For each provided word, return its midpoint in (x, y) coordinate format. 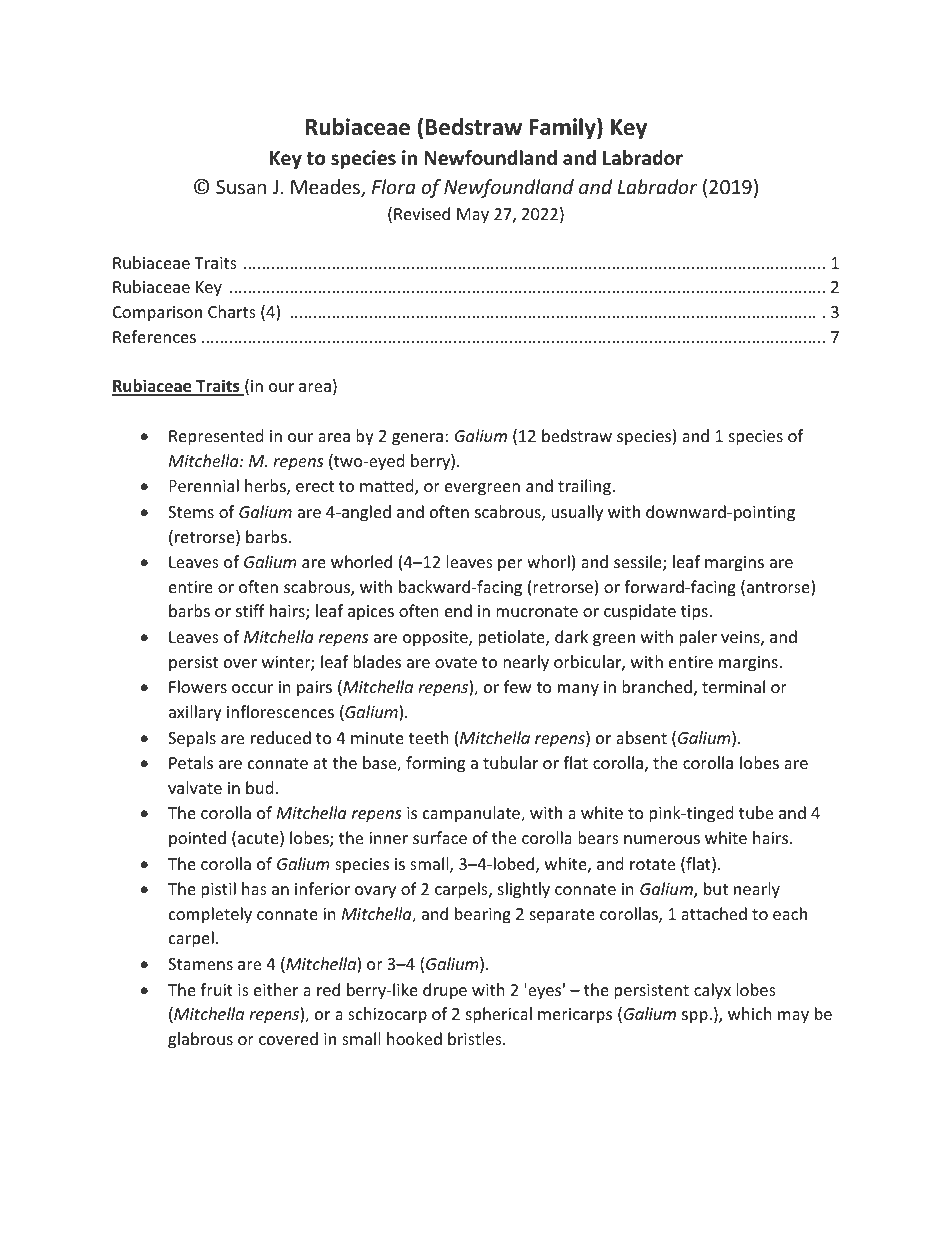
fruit (216, 989)
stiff (250, 610)
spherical (499, 1015)
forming (435, 764)
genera (417, 439)
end (458, 610)
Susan (241, 187)
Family (563, 129)
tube (756, 812)
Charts (232, 311)
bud (259, 787)
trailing (585, 487)
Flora (394, 186)
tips (694, 613)
